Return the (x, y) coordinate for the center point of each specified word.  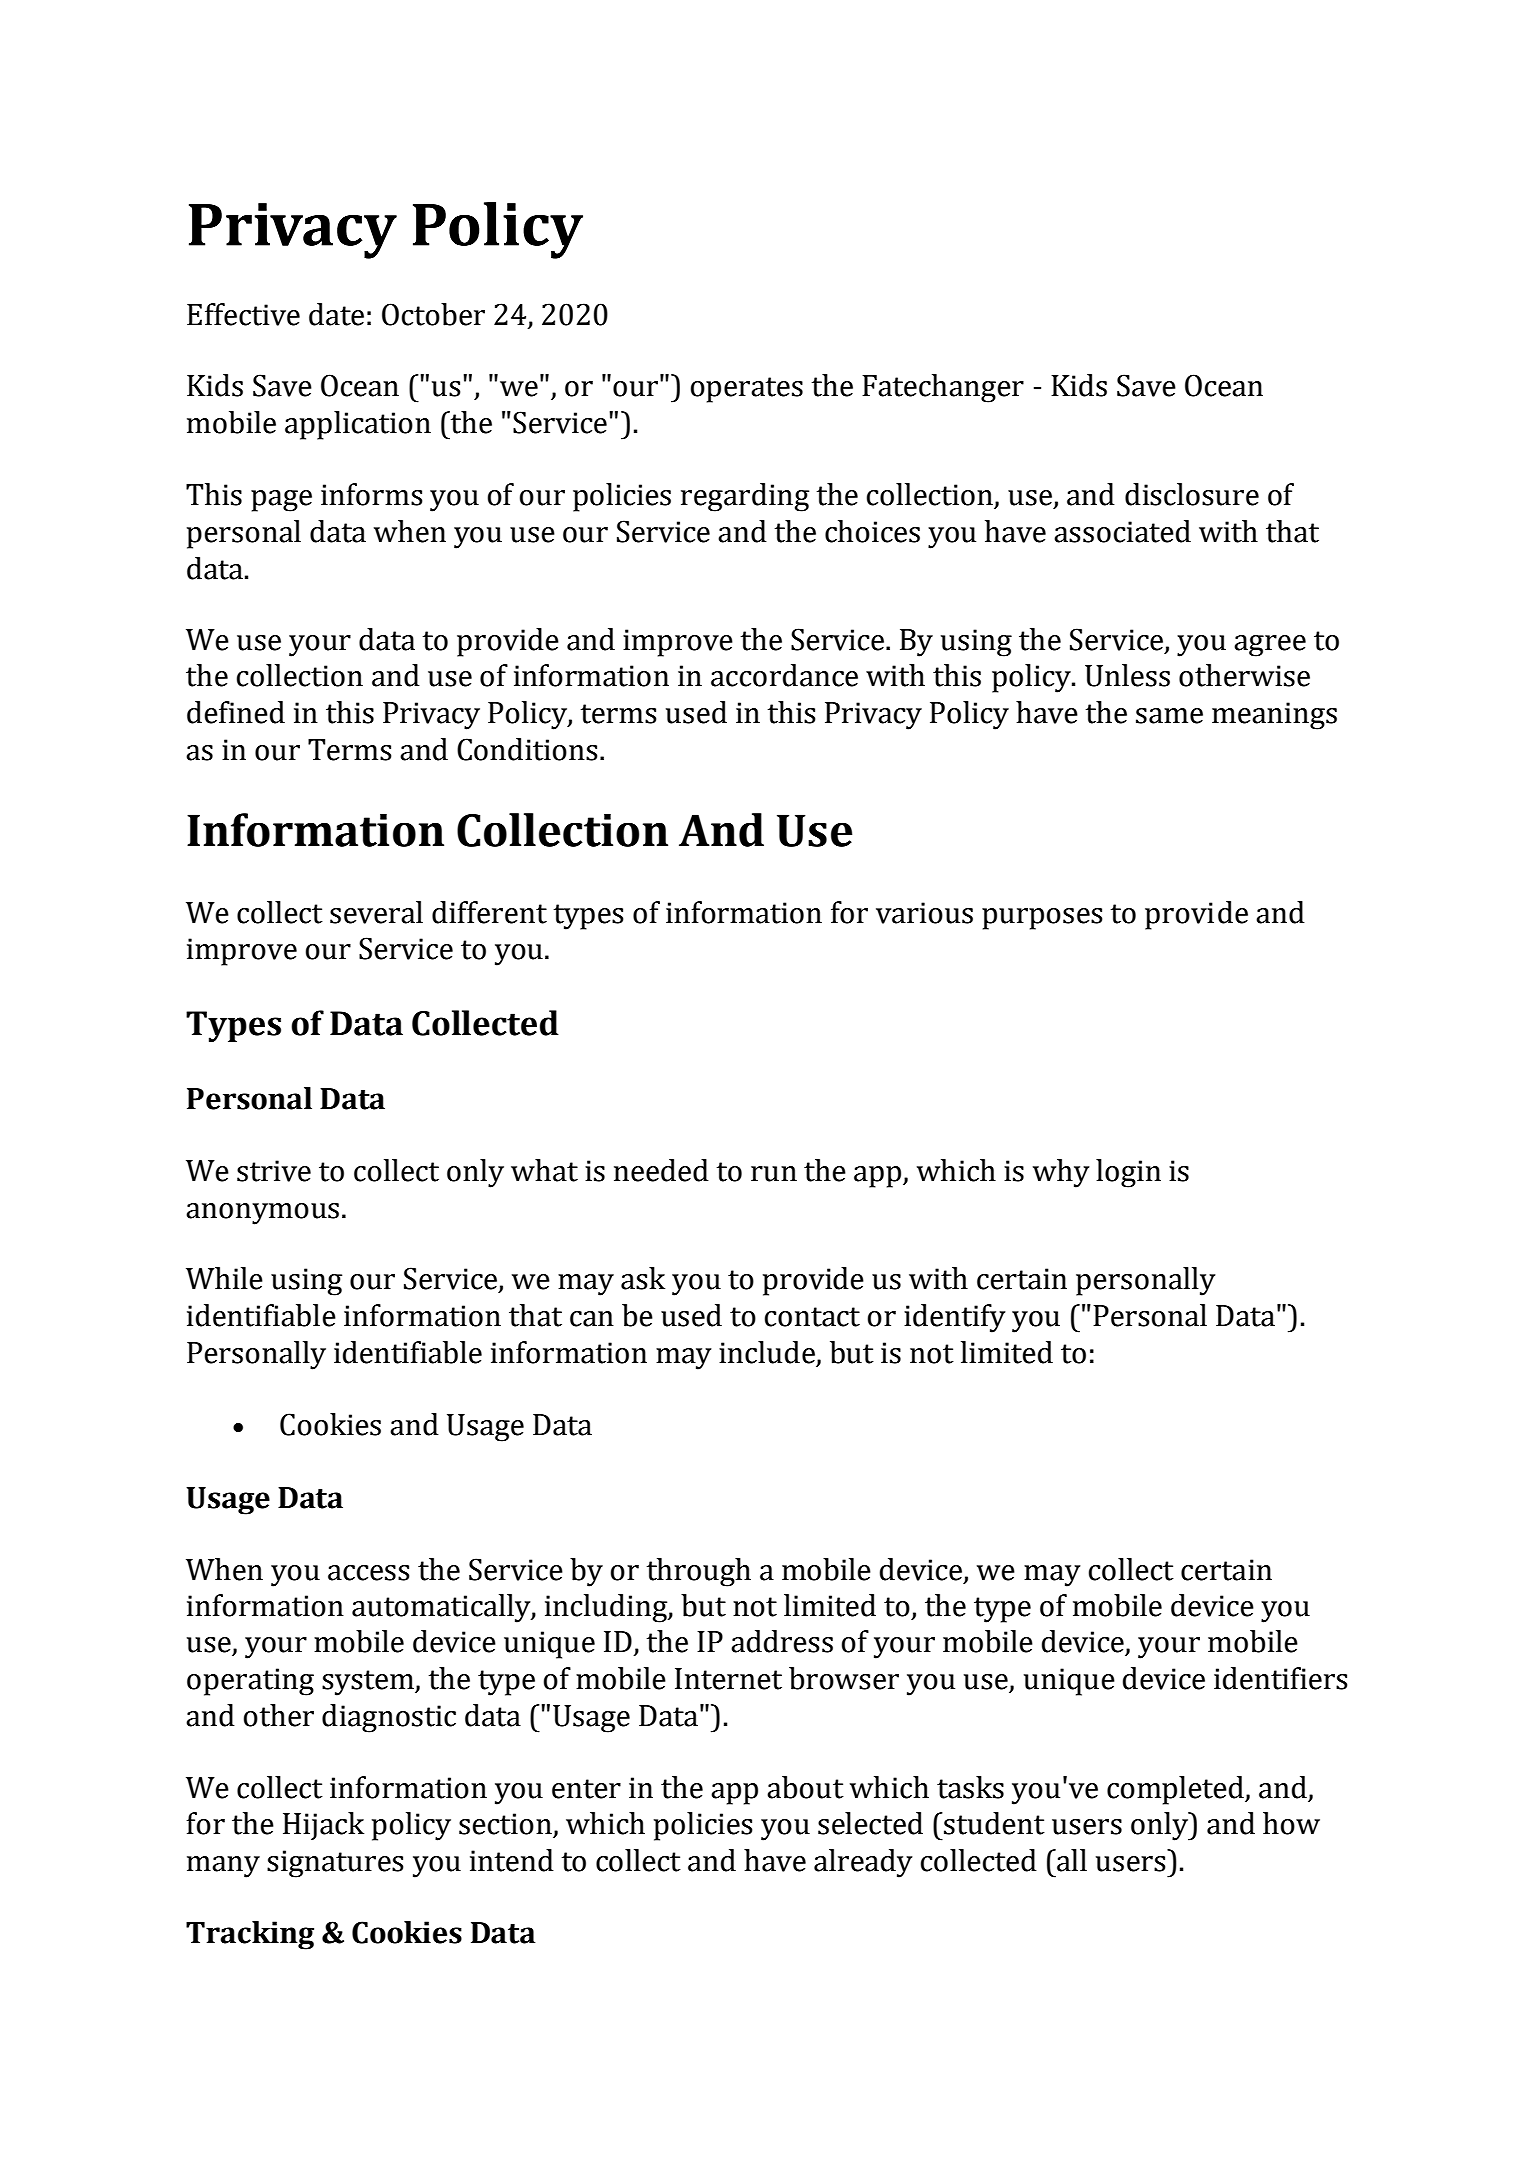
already (863, 1863)
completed (1176, 1790)
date (336, 314)
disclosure (1192, 494)
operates (747, 390)
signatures (335, 1864)
